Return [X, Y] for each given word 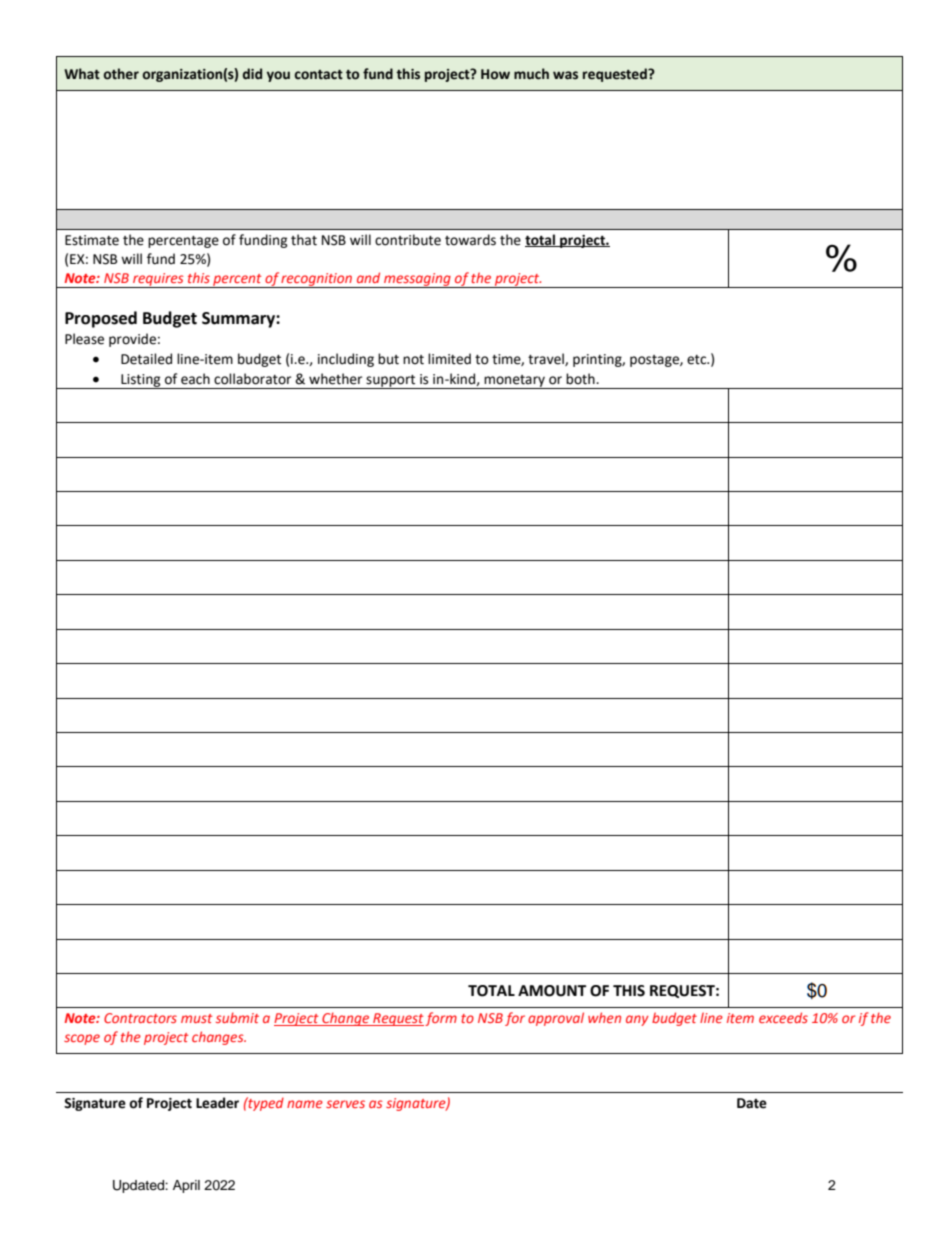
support [391, 382]
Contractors [140, 1018]
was [565, 75]
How [495, 74]
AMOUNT [552, 991]
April [186, 1186]
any [637, 1020]
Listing [141, 381]
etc [698, 360]
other [121, 74]
